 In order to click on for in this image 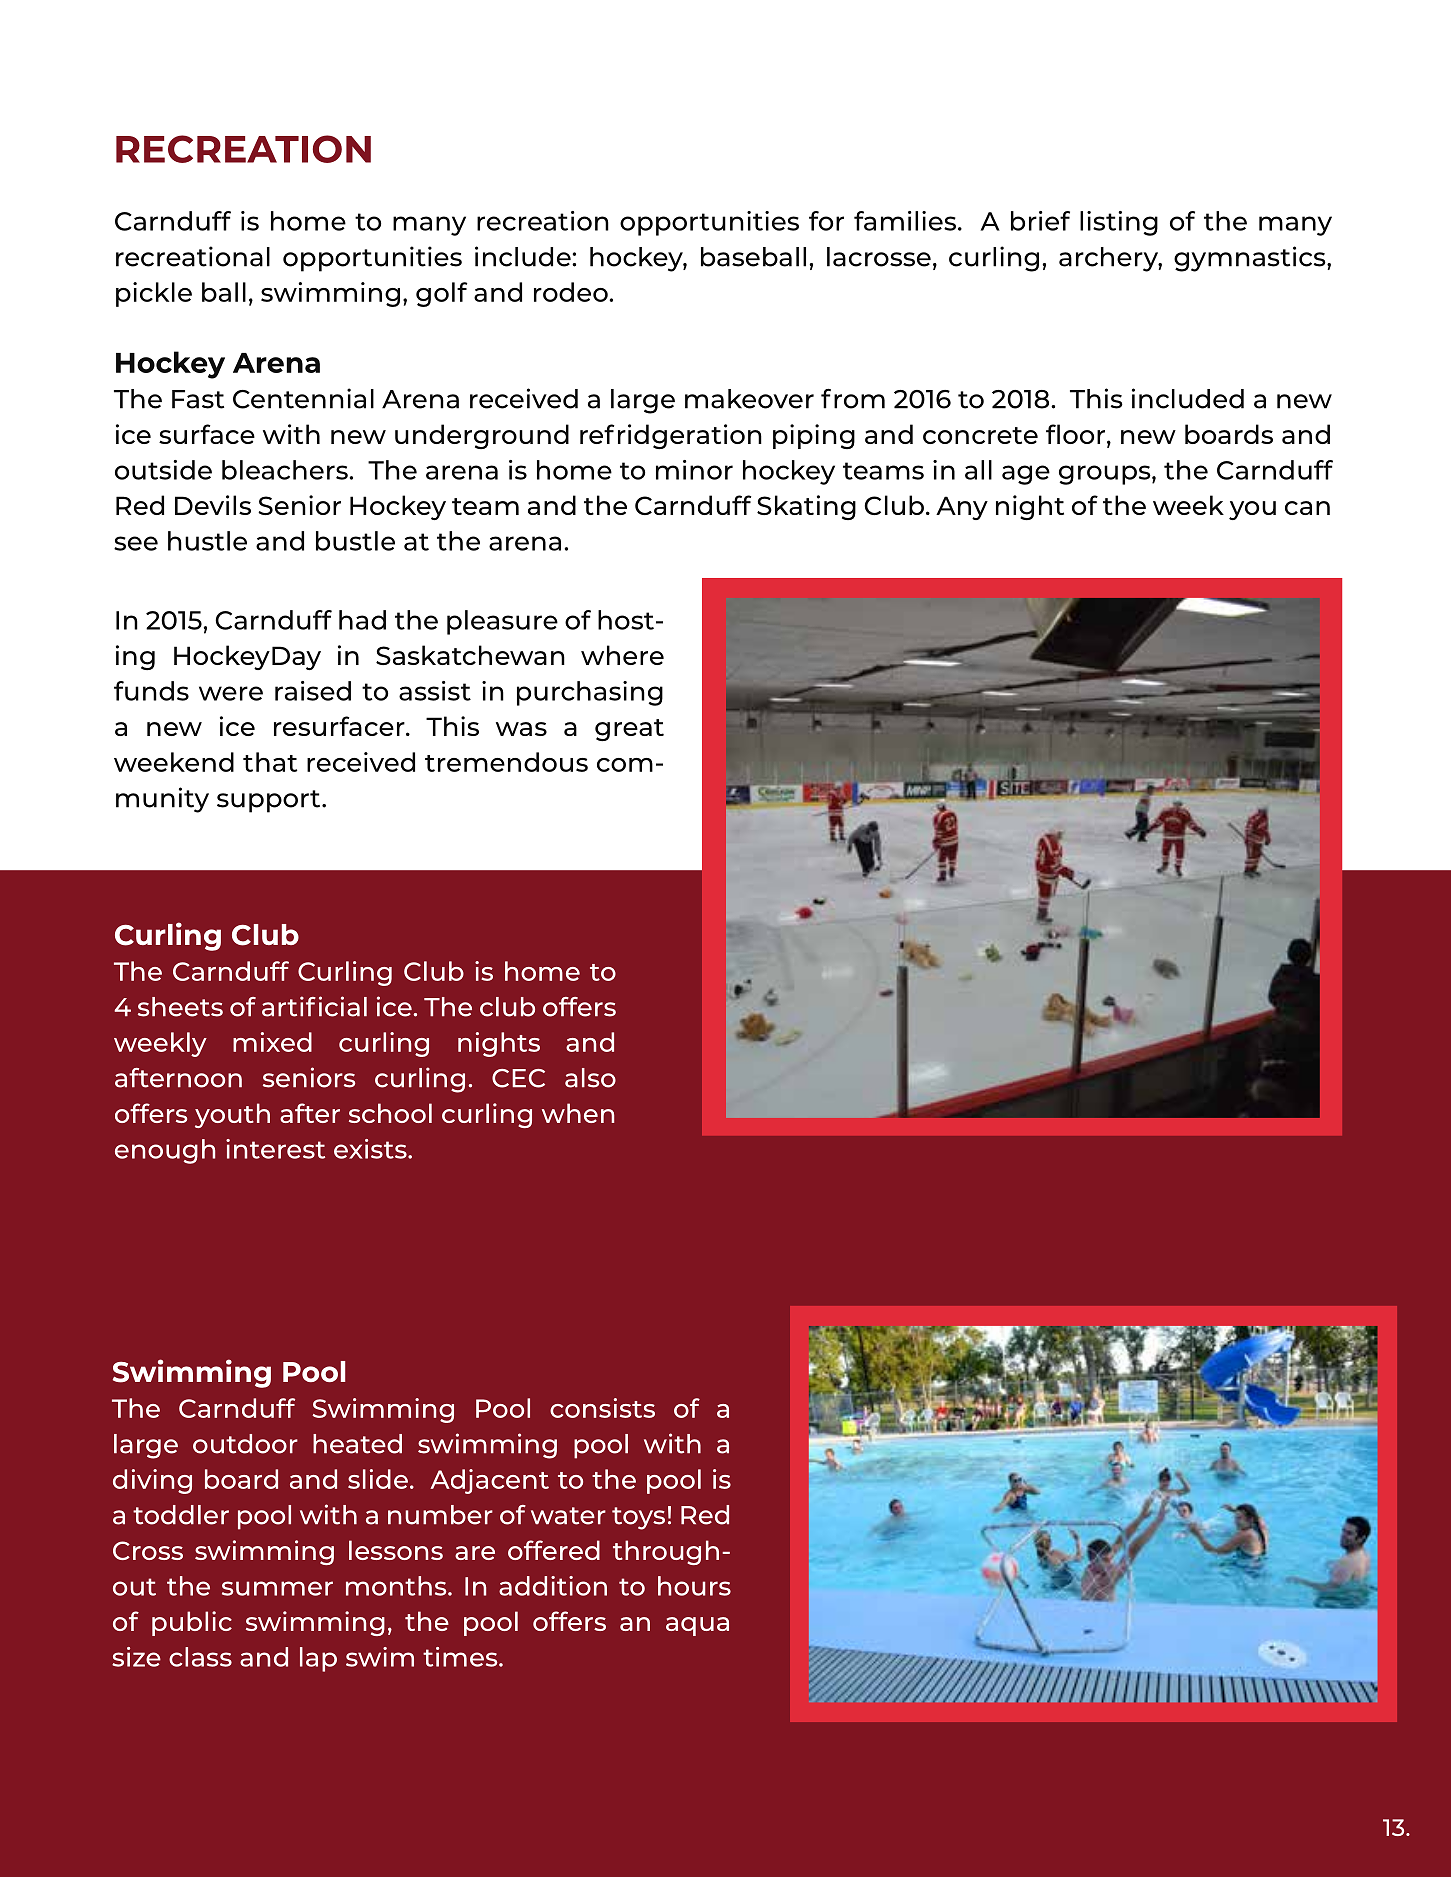, I will do `click(826, 221)`.
